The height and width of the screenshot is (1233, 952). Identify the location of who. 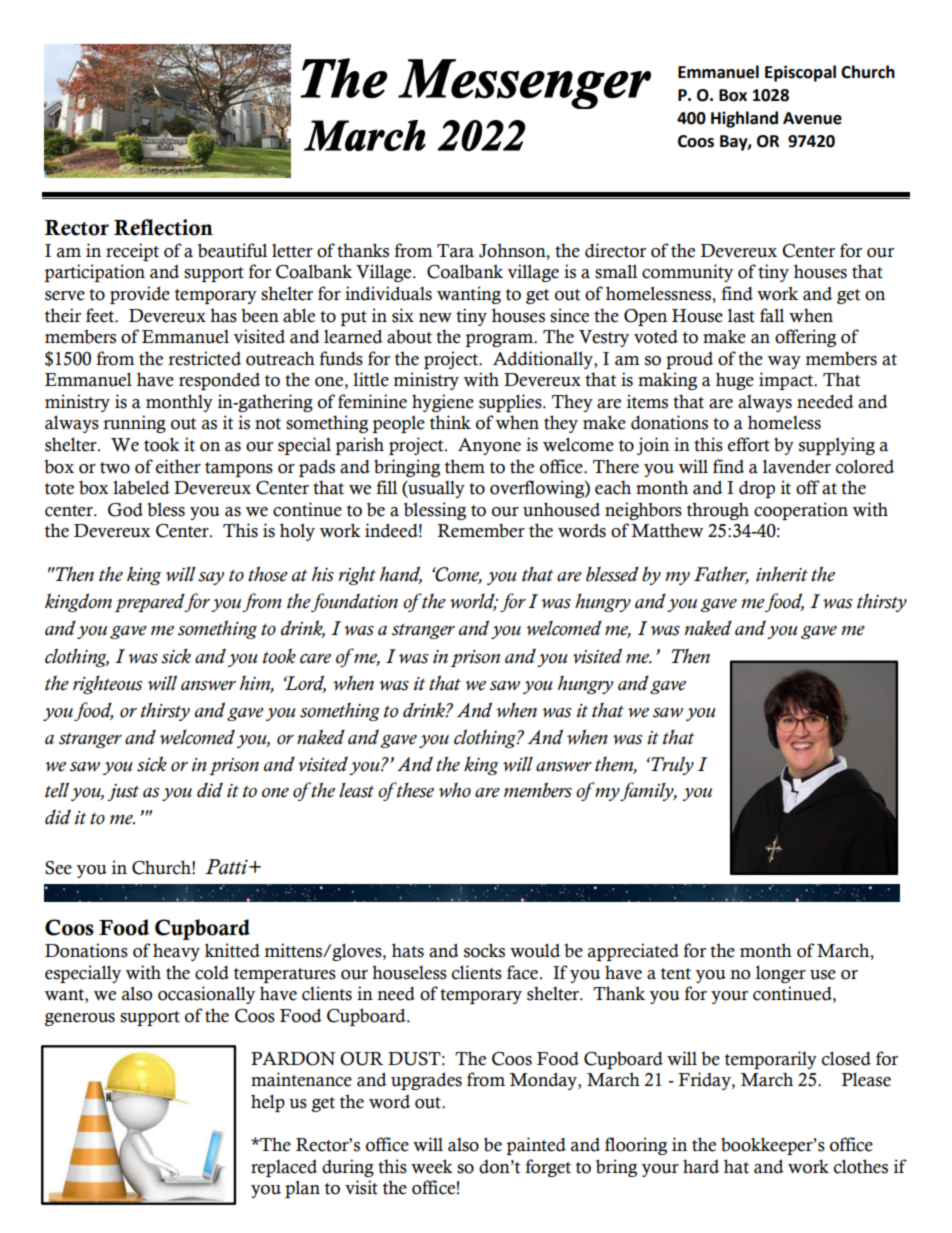
(455, 790).
